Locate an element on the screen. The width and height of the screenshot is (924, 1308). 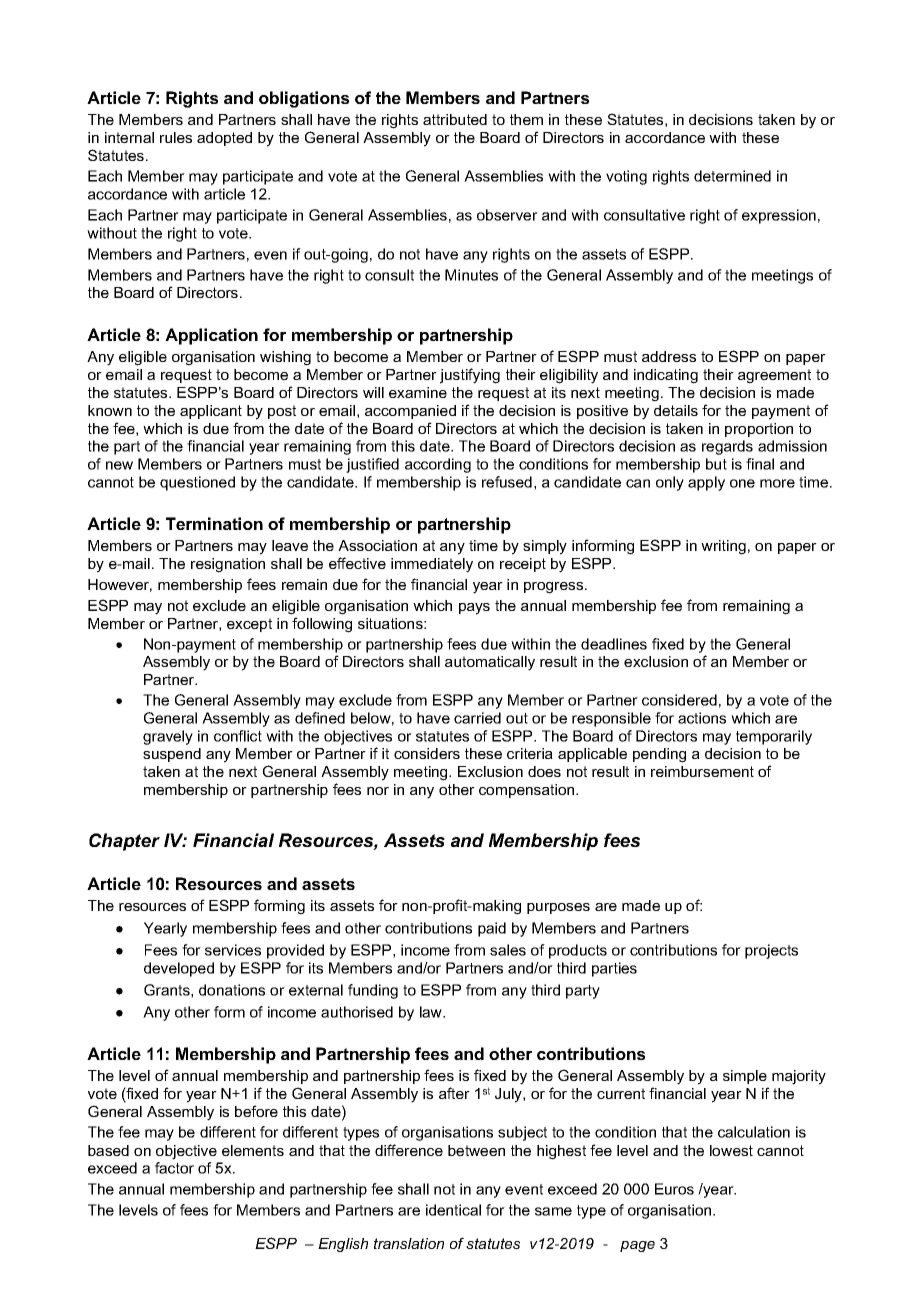
rules is located at coordinates (176, 137).
